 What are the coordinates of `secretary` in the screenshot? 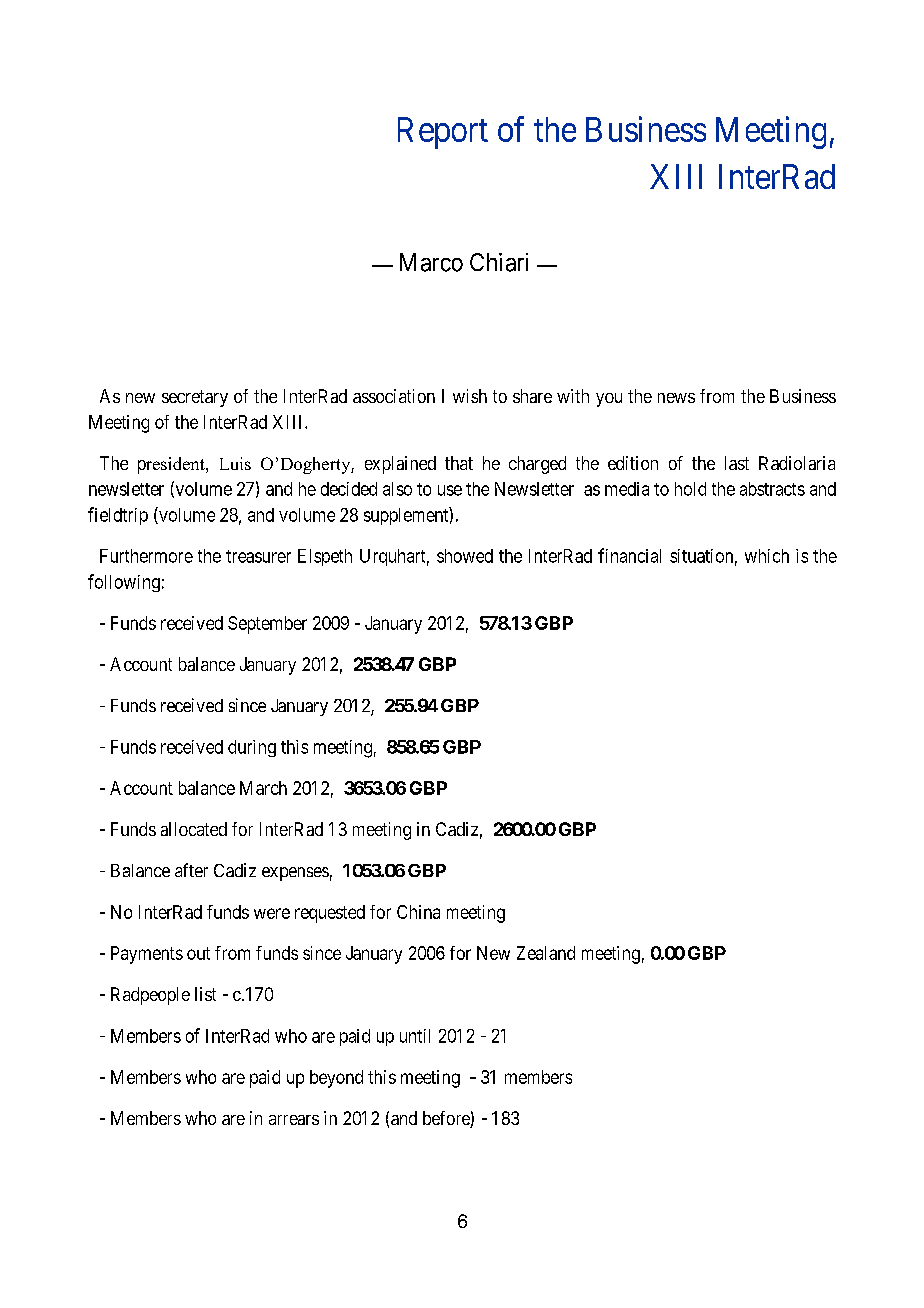 It's located at (195, 398).
